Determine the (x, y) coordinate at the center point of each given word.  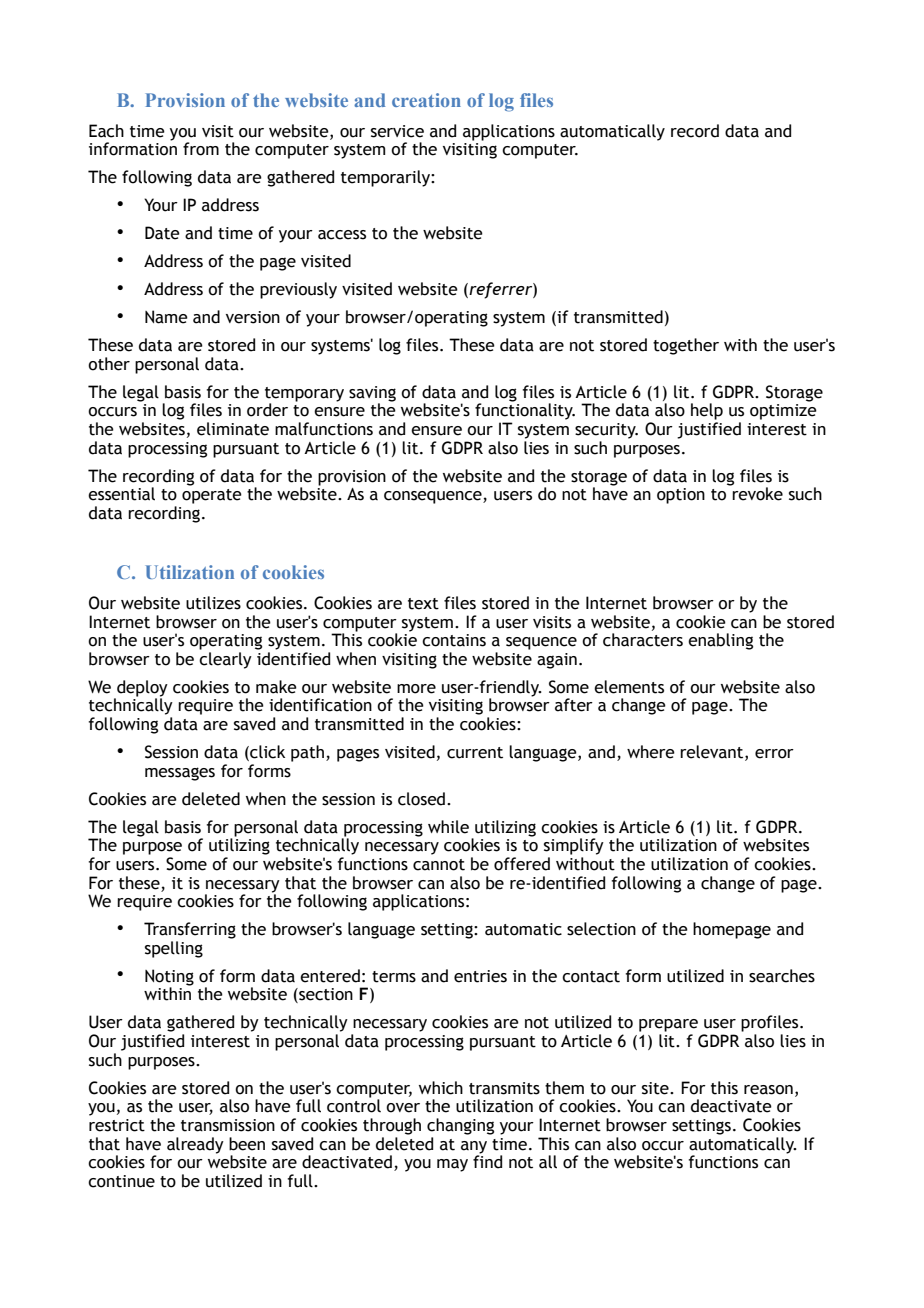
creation (426, 100)
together (686, 346)
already (195, 1145)
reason (768, 1090)
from (201, 149)
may (452, 1165)
